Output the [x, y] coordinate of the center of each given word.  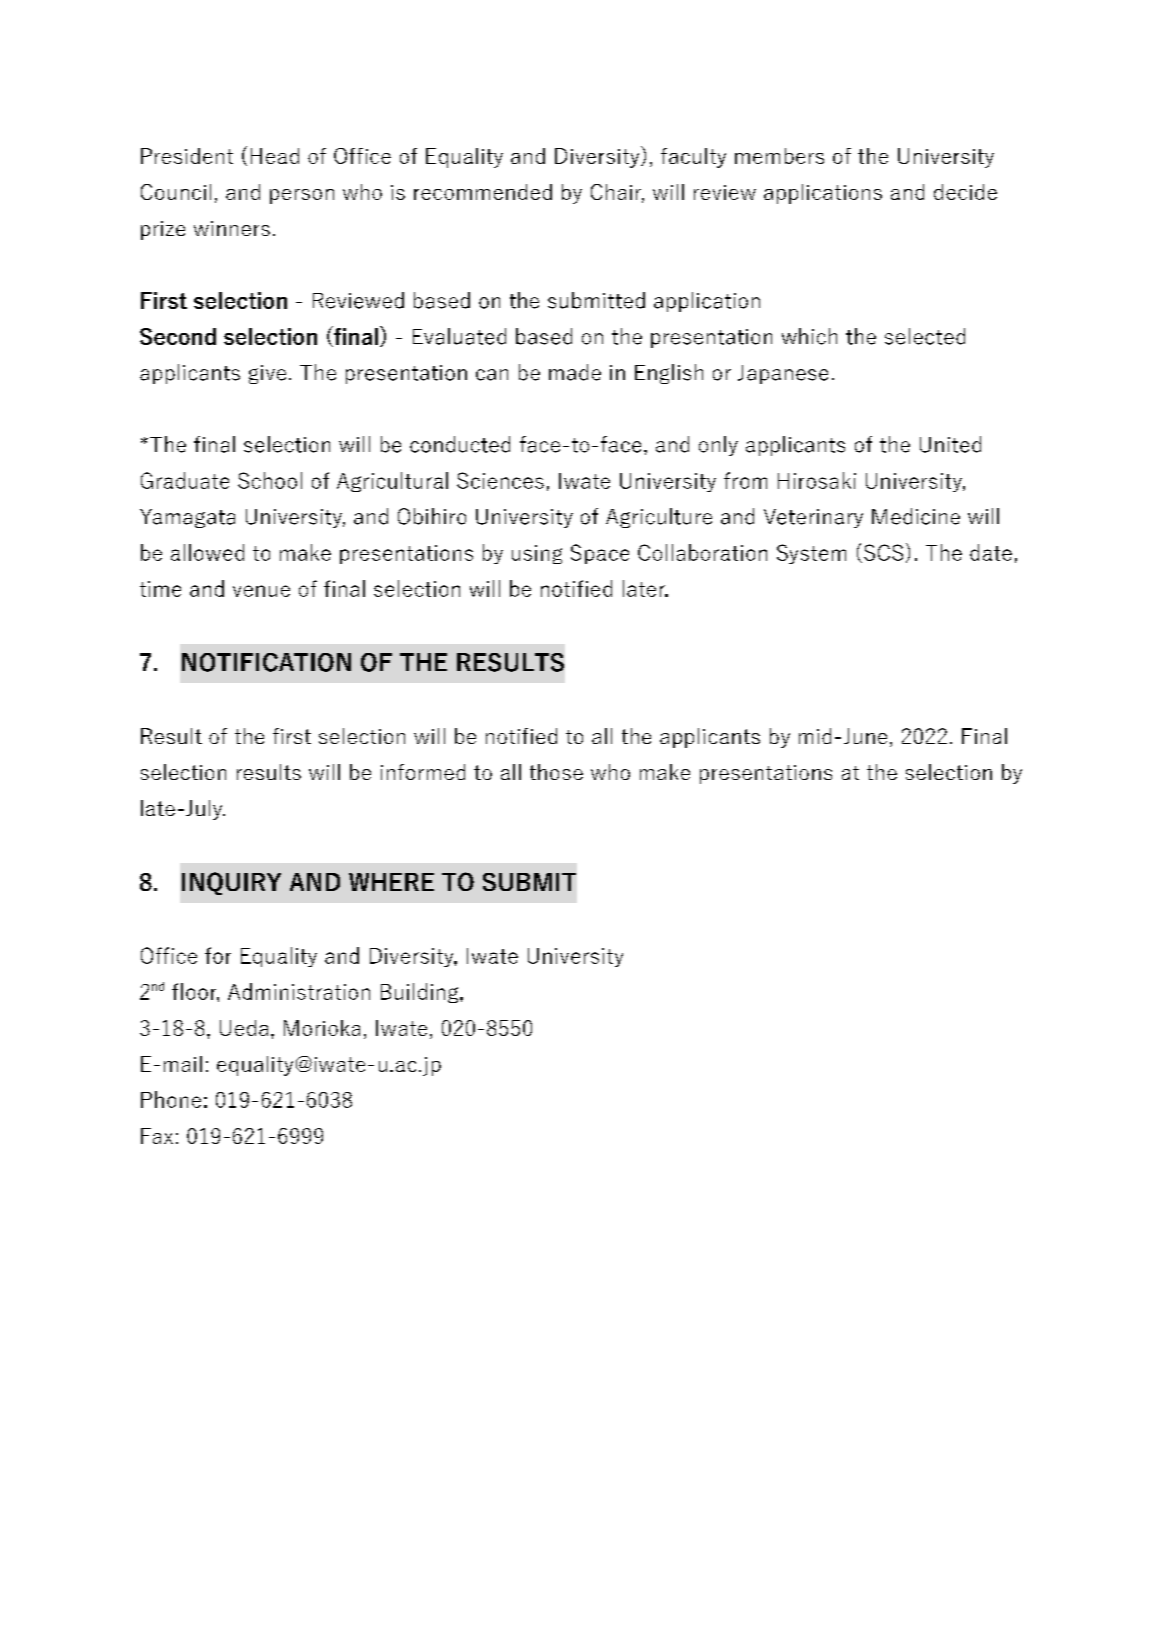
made [575, 372]
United [950, 444]
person [302, 196]
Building [419, 993]
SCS [883, 552]
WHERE [391, 882]
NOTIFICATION [266, 662]
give [267, 374]
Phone [171, 1099]
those [556, 772]
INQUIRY [231, 883]
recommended [483, 192]
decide [965, 192]
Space [600, 554]
